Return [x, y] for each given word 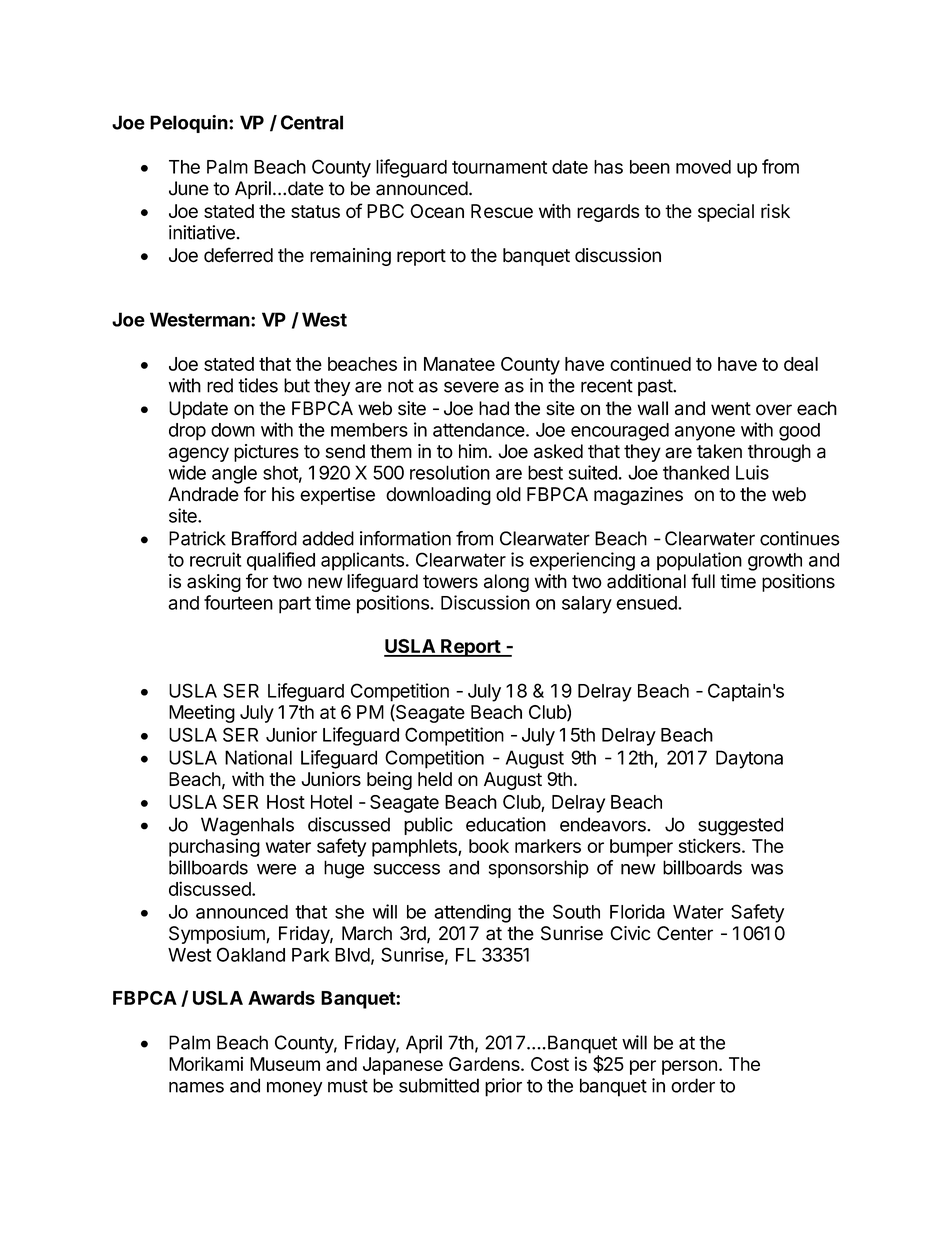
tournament [499, 167]
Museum [285, 1064]
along [506, 583]
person [689, 1067]
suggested [740, 826]
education [506, 824]
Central [312, 122]
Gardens [485, 1064]
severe [471, 387]
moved [703, 167]
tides [258, 385]
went [731, 409]
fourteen [238, 602]
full [703, 580]
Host [286, 802]
